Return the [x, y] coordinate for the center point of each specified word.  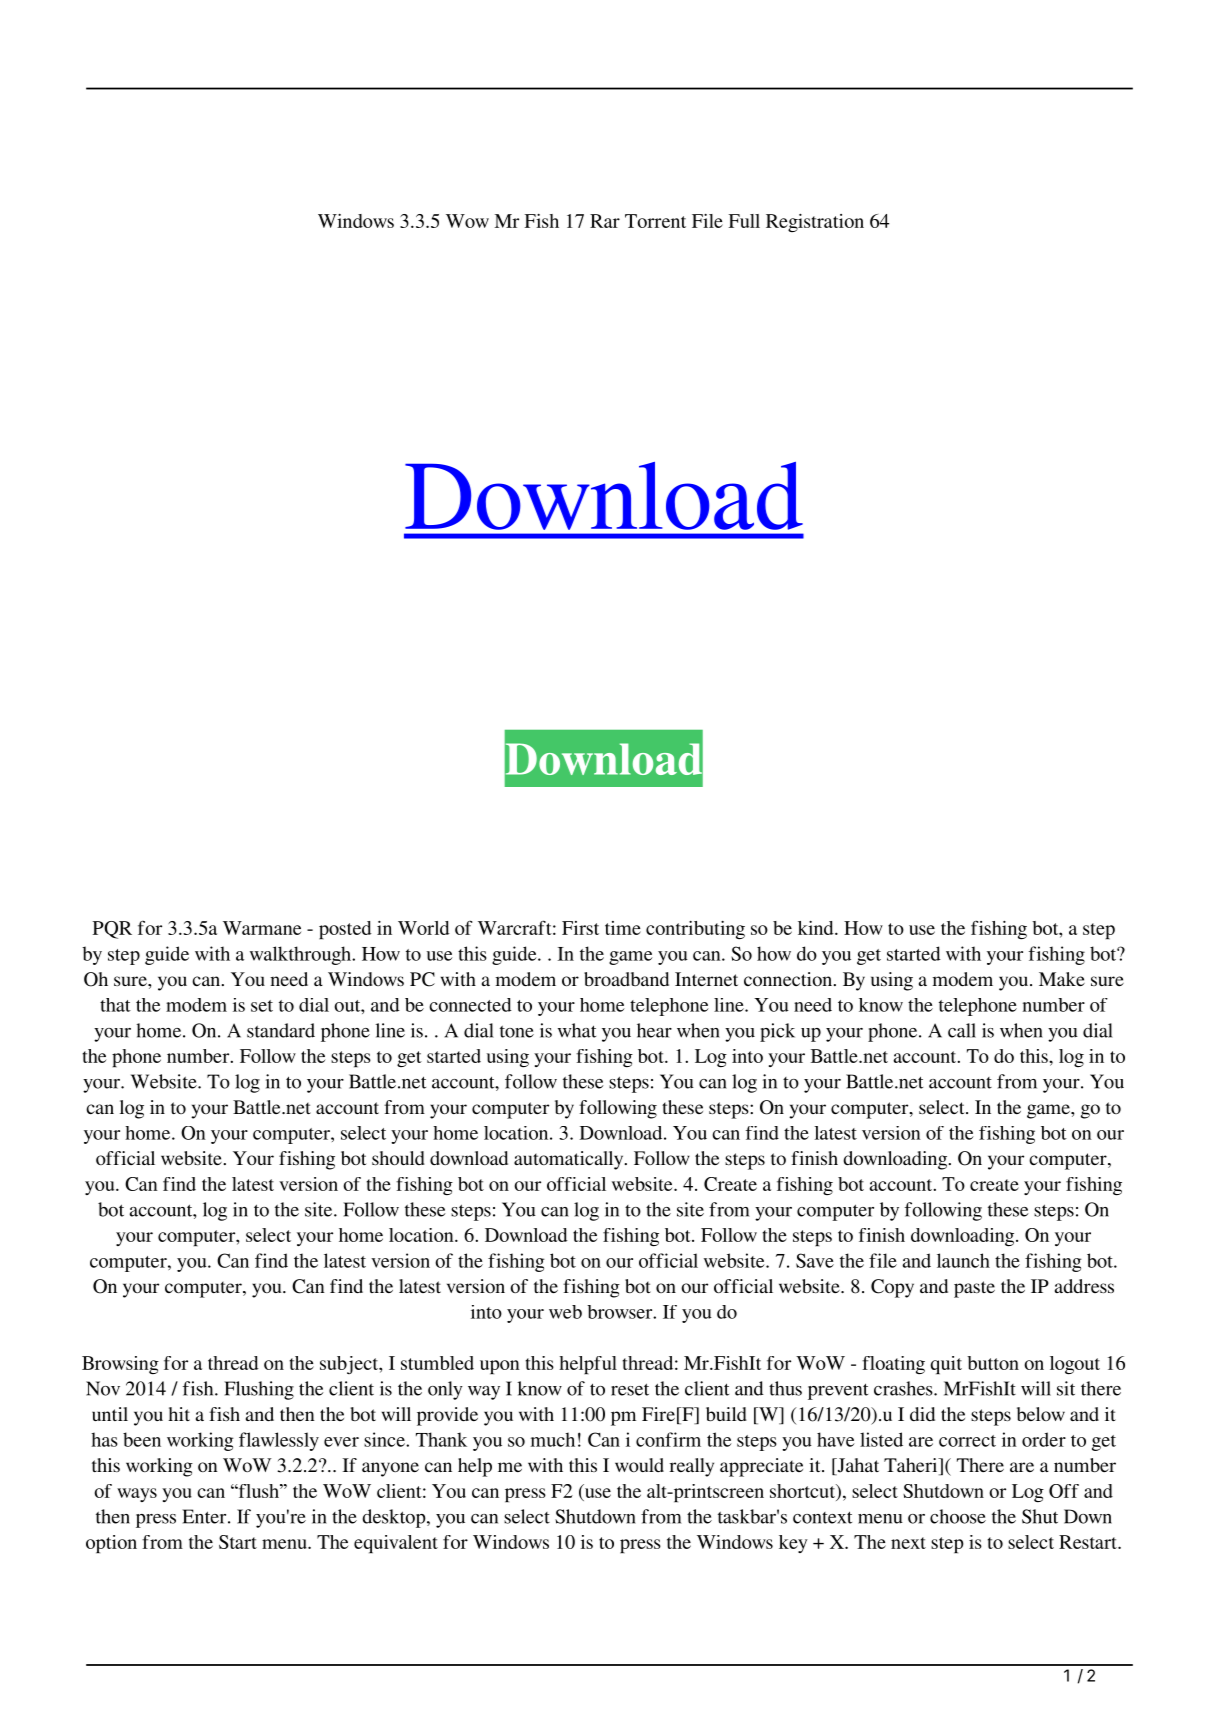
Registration [815, 223]
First [580, 928]
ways [137, 1495]
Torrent [655, 221]
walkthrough [301, 955]
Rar [605, 221]
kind [817, 928]
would [639, 1465]
